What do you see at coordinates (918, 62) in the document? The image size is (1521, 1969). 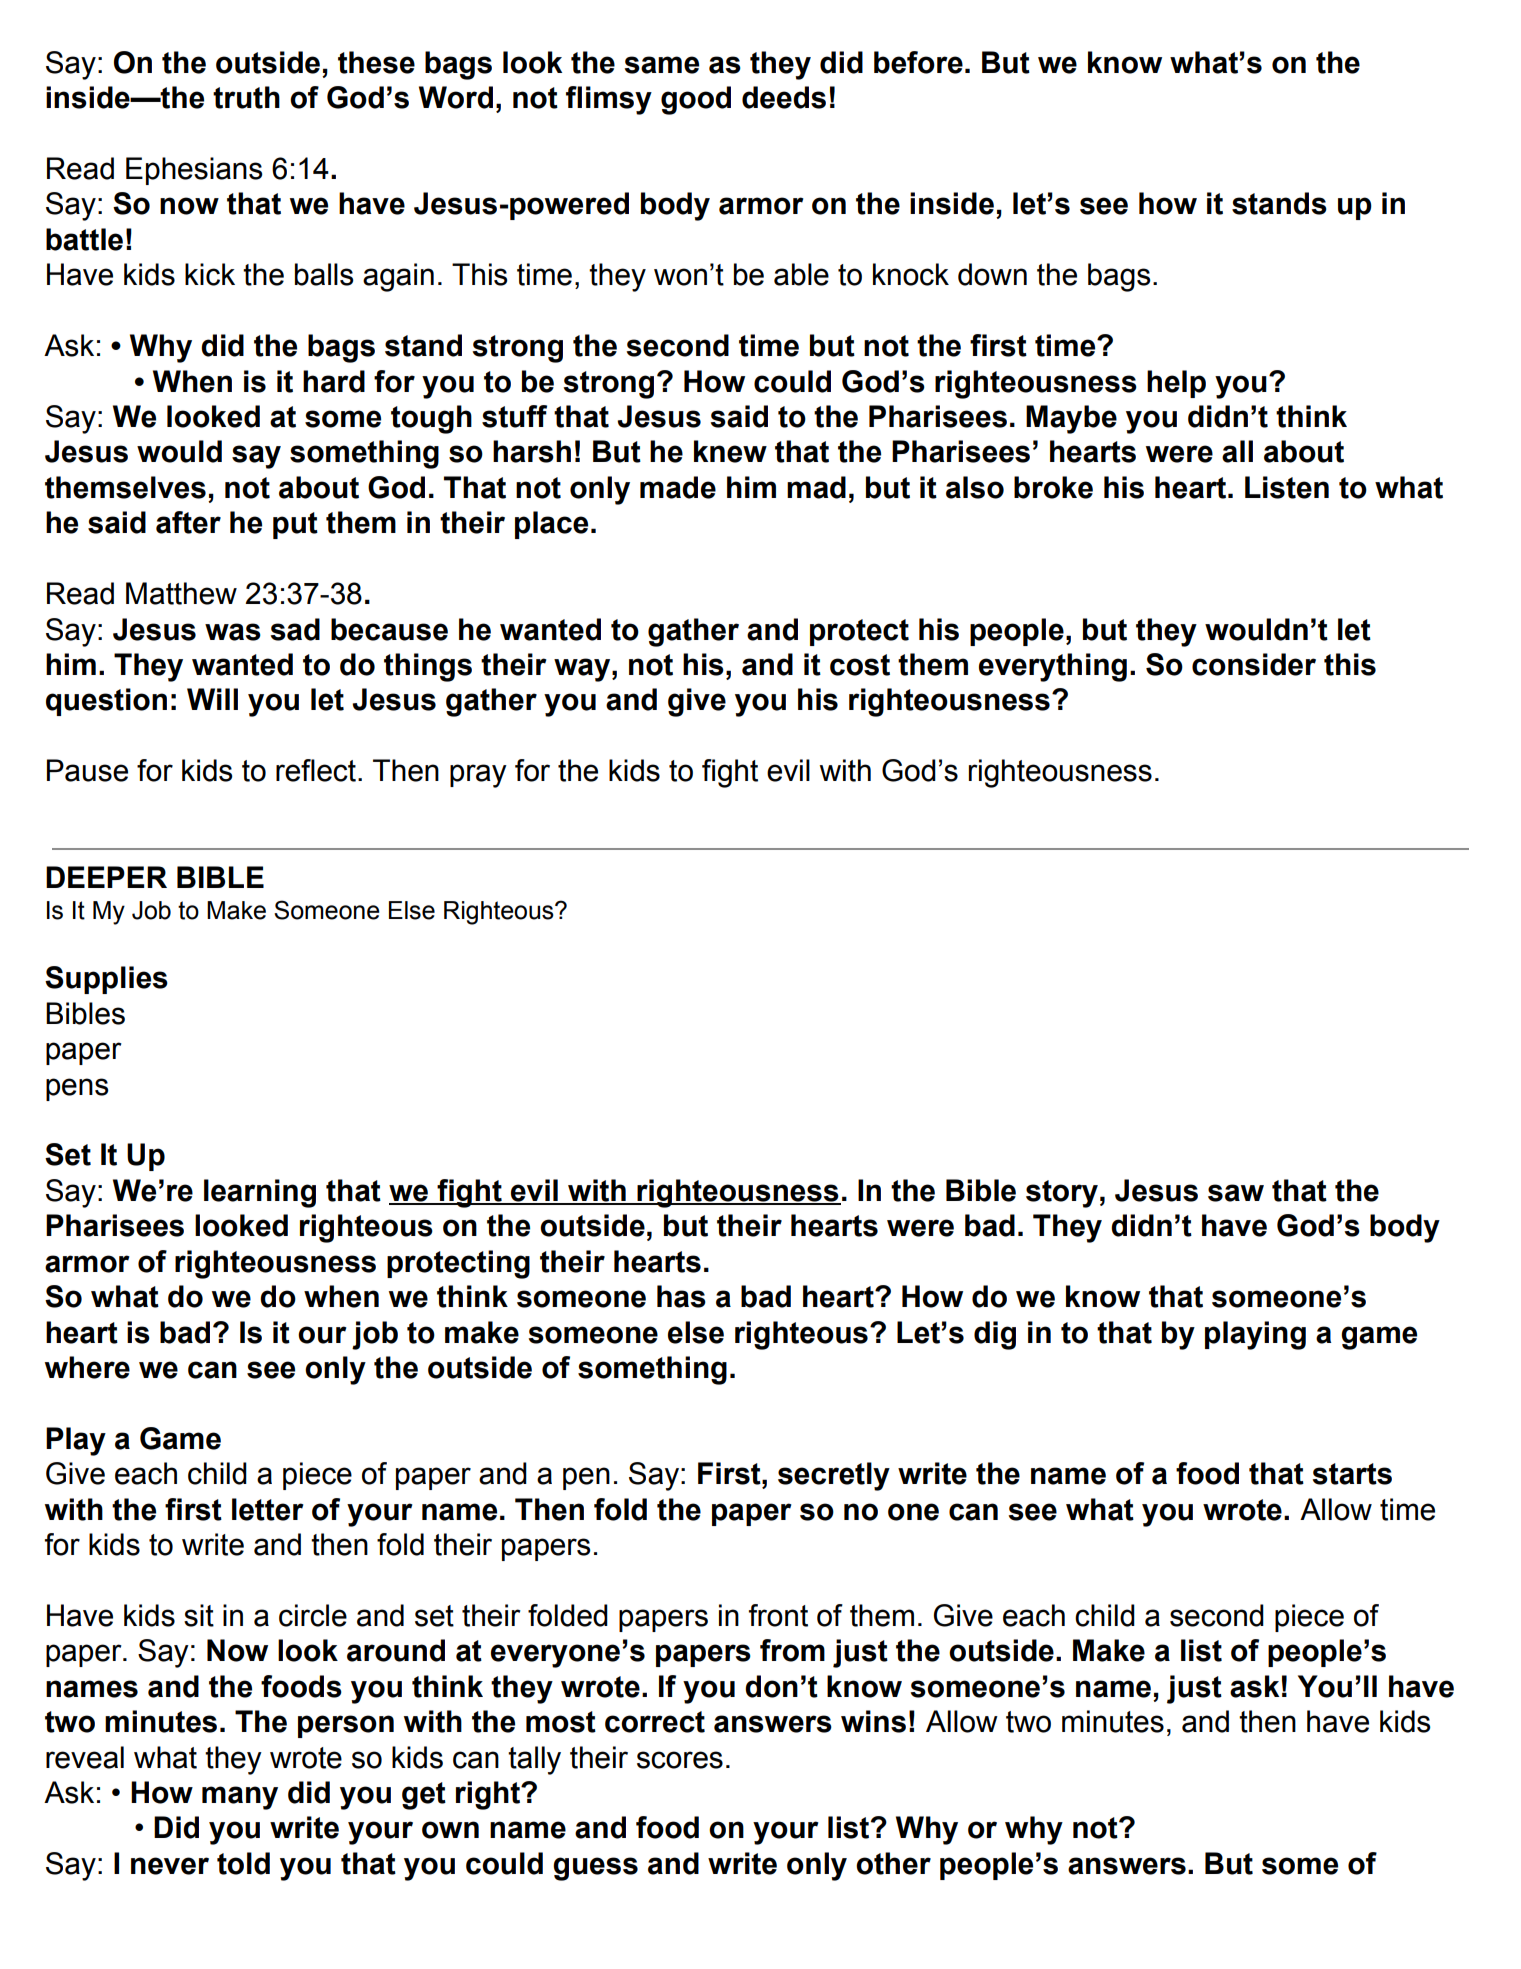 I see `before` at bounding box center [918, 62].
